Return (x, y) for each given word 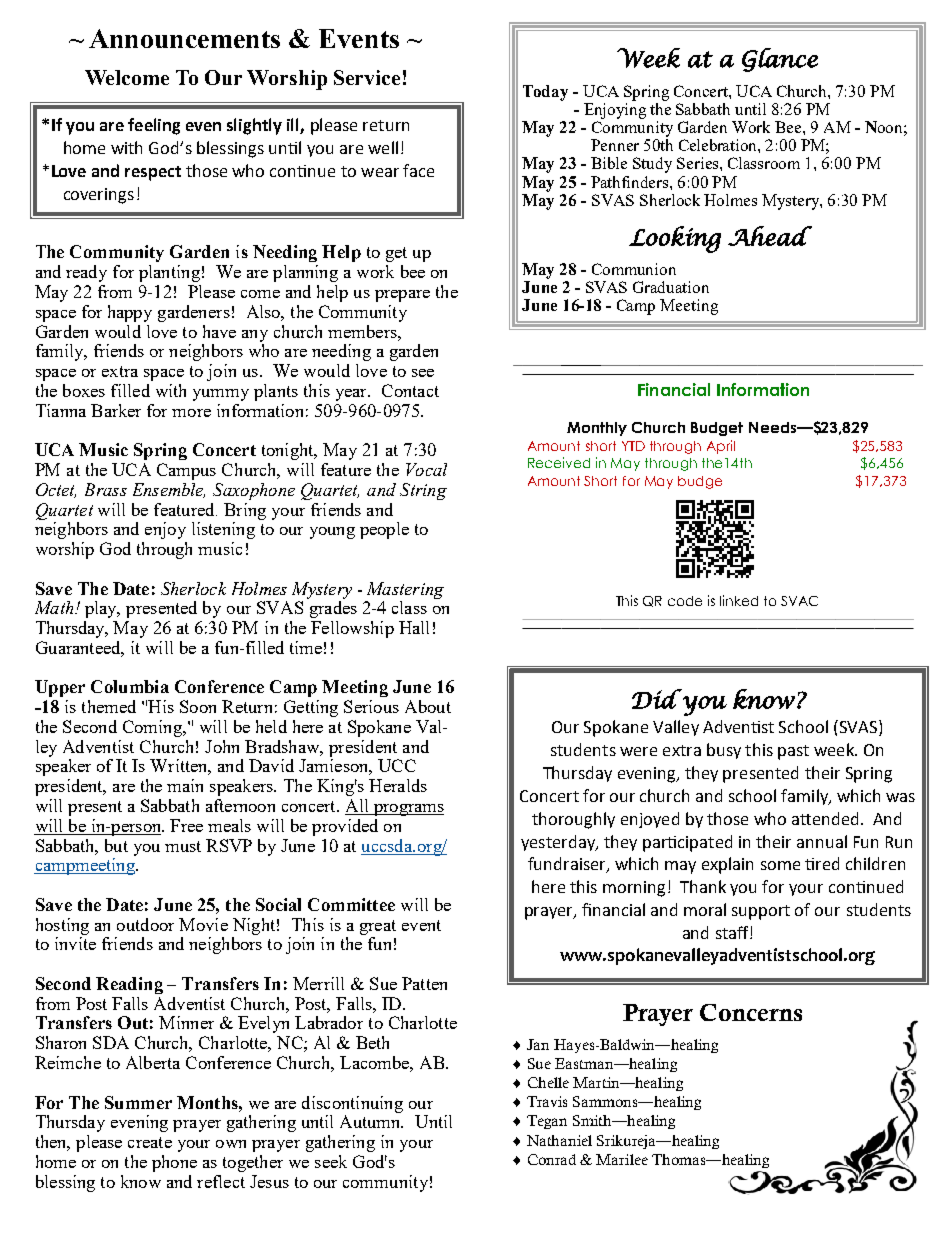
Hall (414, 627)
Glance (780, 60)
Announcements (184, 38)
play (102, 609)
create (150, 1142)
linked (739, 600)
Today (545, 93)
